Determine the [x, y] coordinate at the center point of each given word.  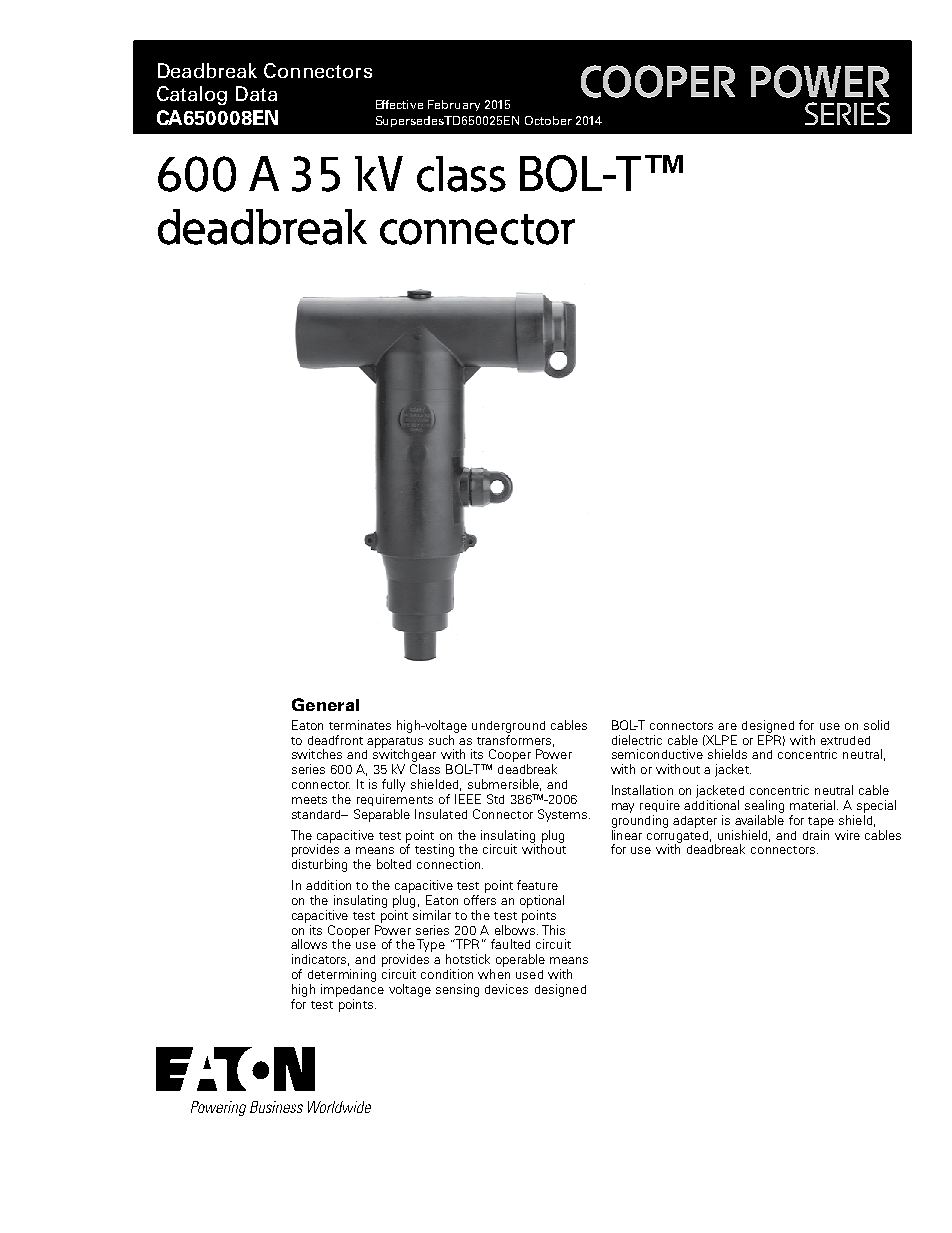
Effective [399, 104]
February [454, 105]
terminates [360, 725]
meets [309, 800]
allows [309, 944]
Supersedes [410, 121]
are [727, 726]
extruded [845, 740]
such [441, 740]
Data [256, 93]
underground [508, 727]
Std [495, 799]
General [325, 704]
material [814, 805]
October [548, 120]
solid [876, 725]
